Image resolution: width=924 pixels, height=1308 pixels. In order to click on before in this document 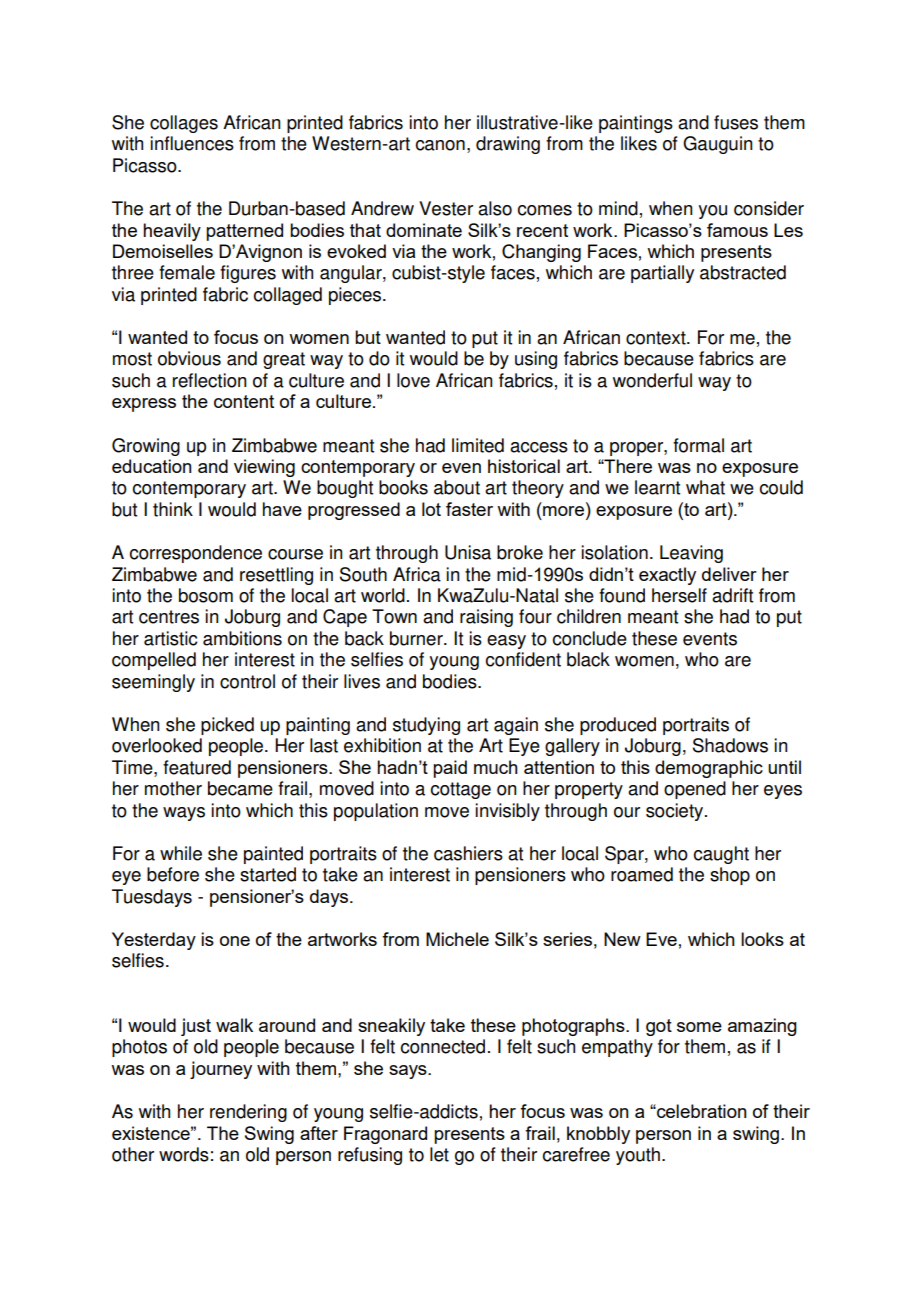, I will do `click(173, 874)`.
